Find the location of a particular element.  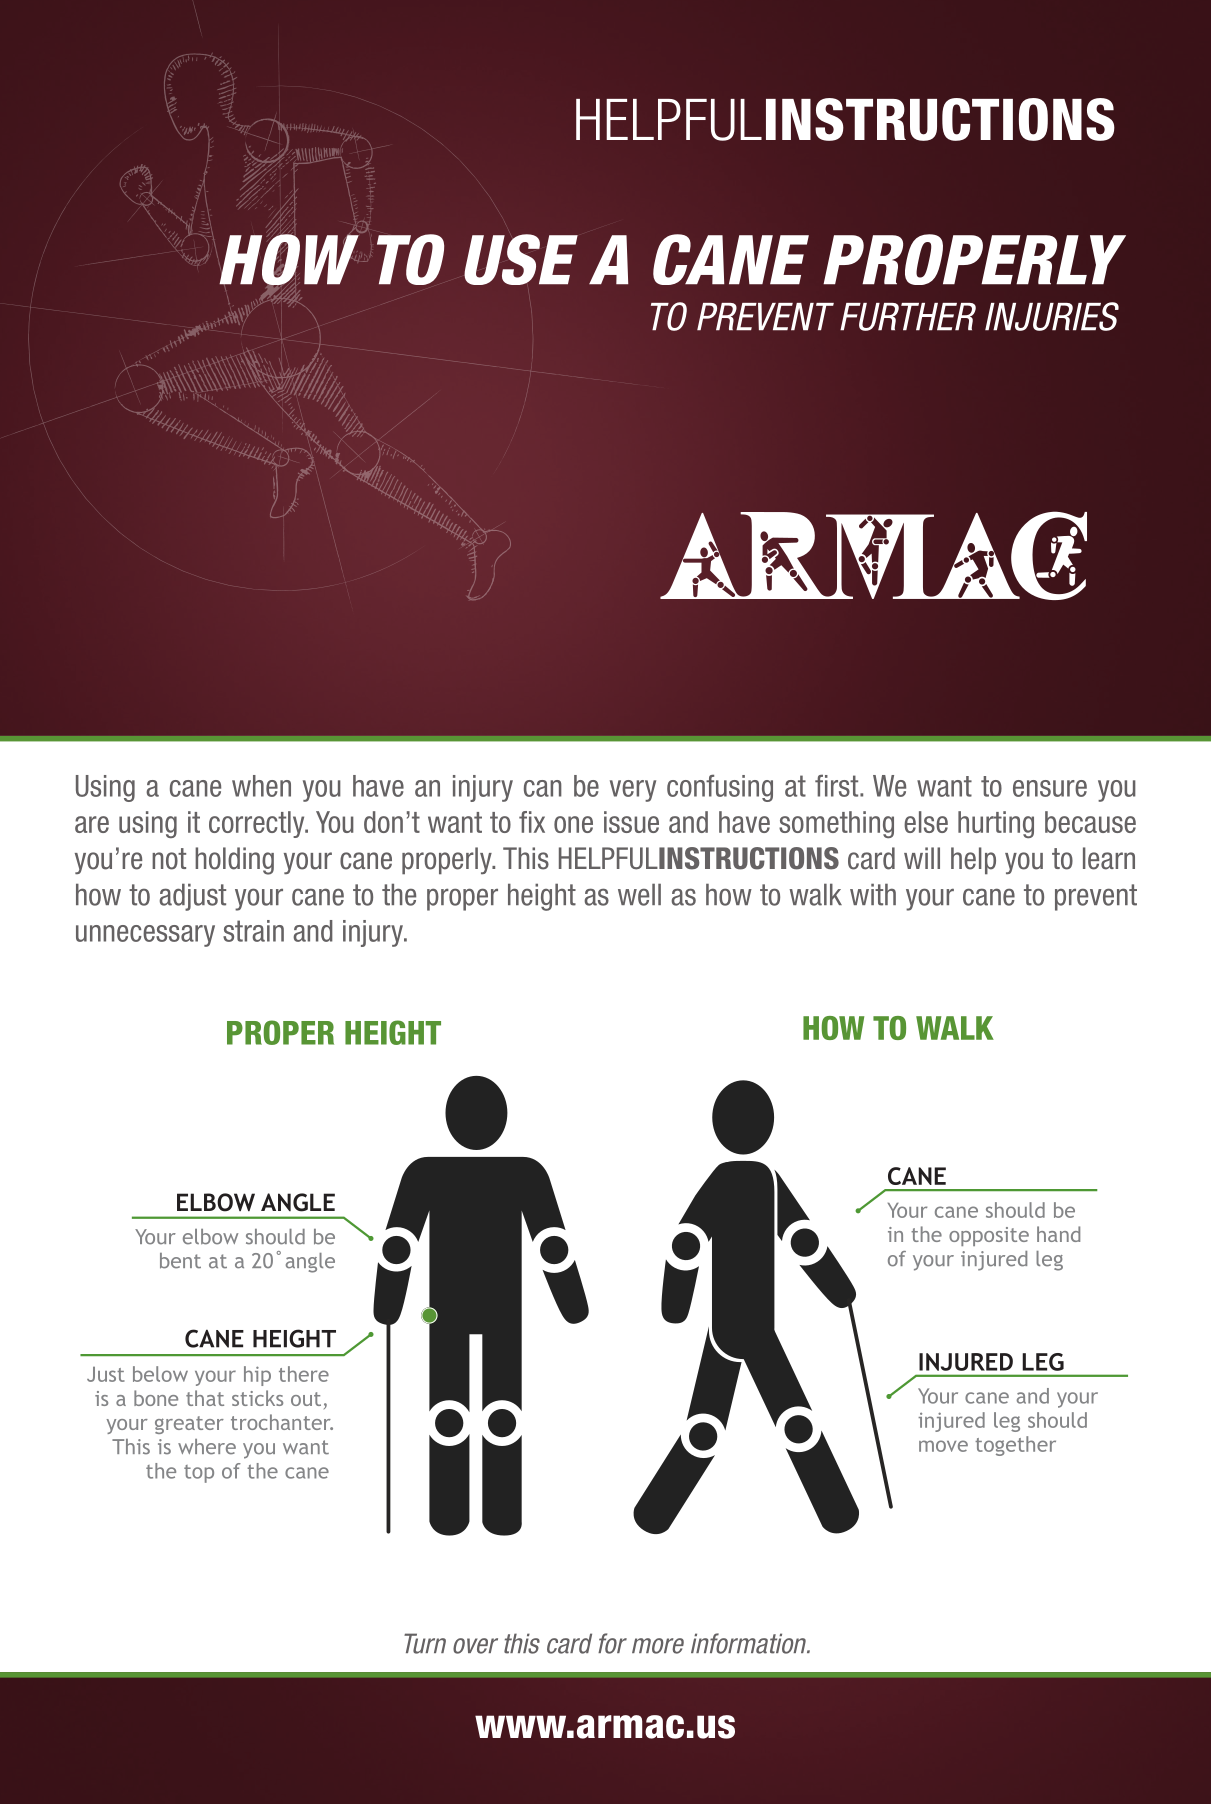

well is located at coordinates (639, 894).
